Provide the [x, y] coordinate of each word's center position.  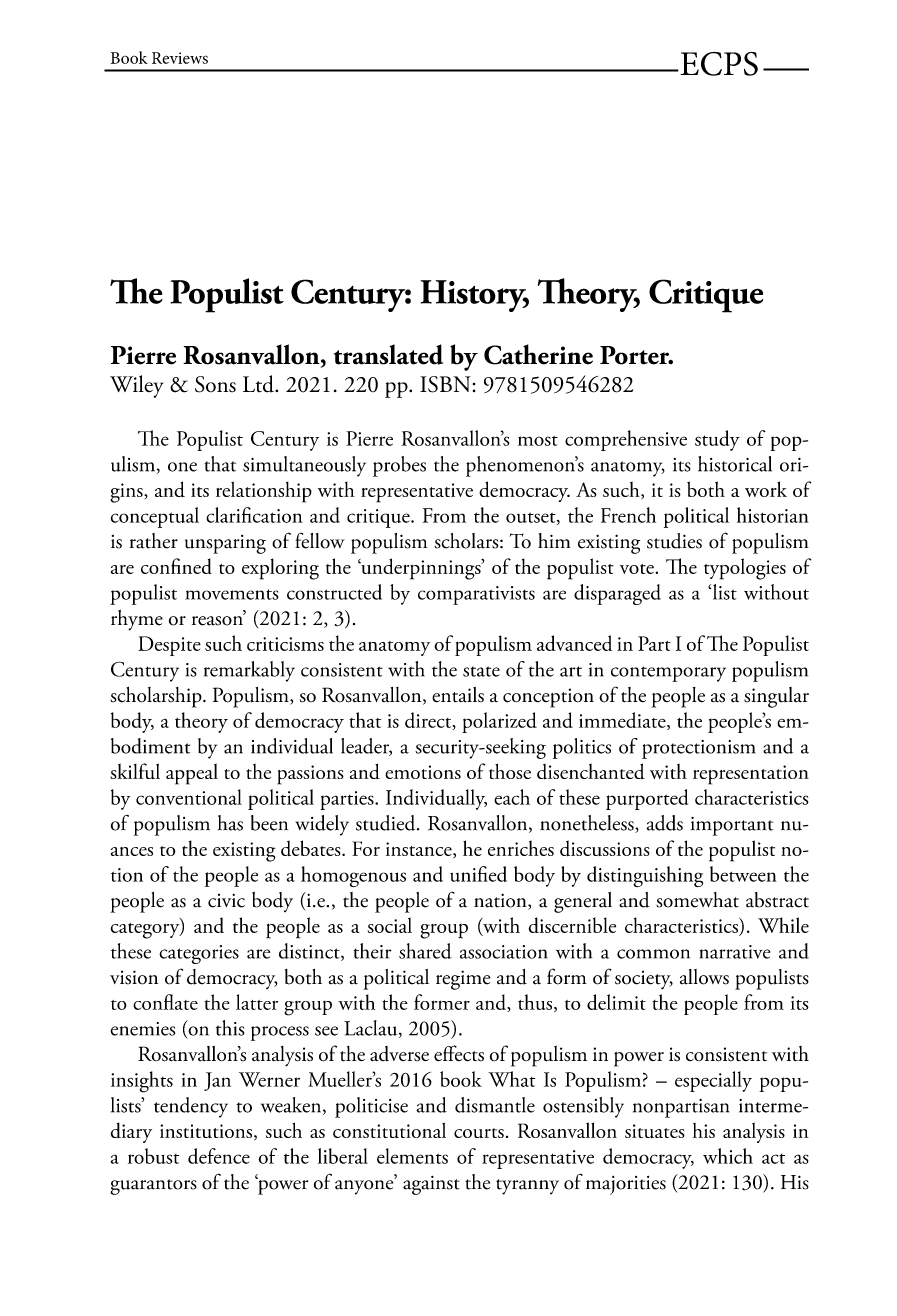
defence [219, 1156]
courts [479, 1133]
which [728, 1156]
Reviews [180, 58]
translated [388, 354]
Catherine [538, 354]
